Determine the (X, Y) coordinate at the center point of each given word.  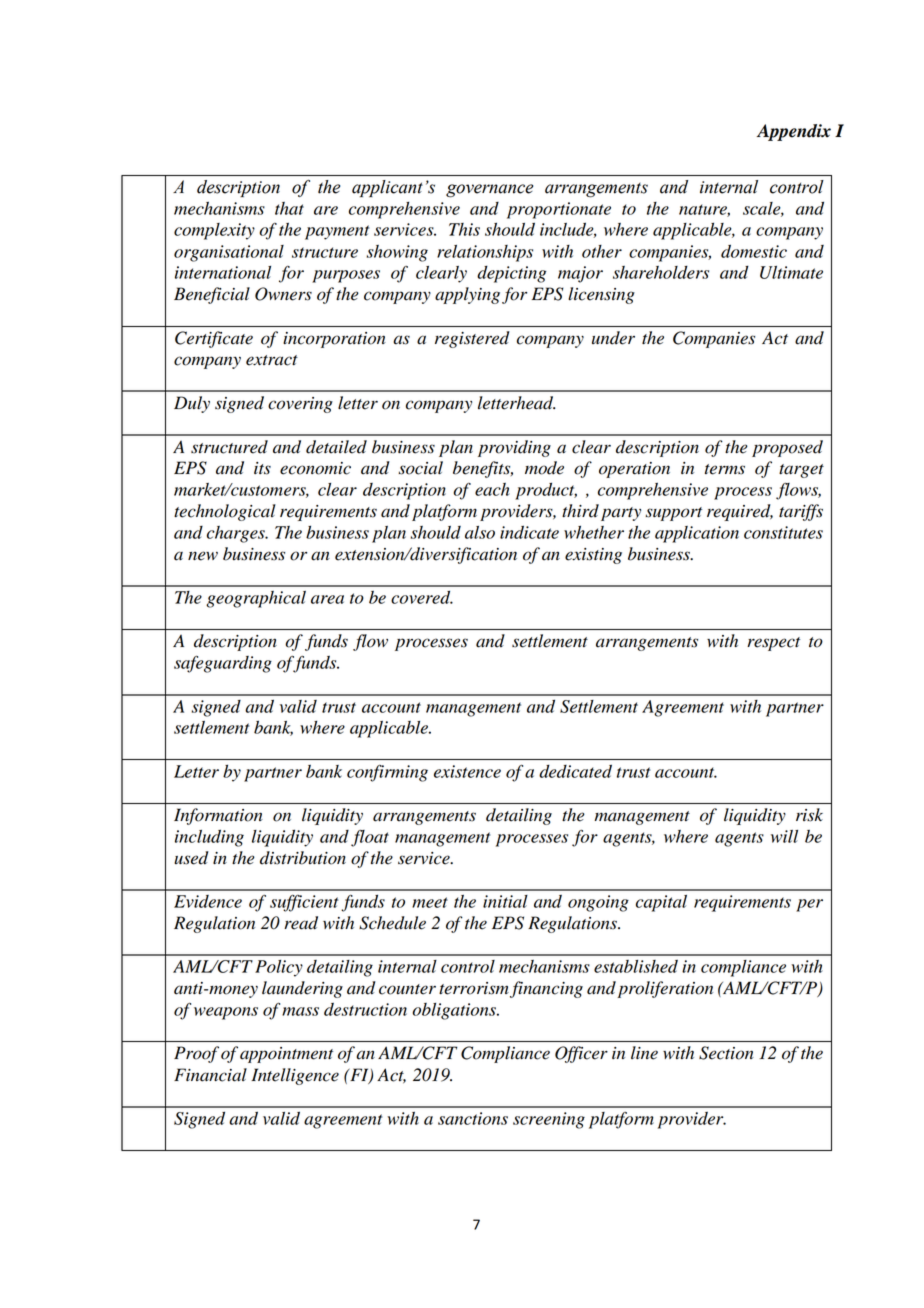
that (289, 208)
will (784, 836)
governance (489, 191)
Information (218, 816)
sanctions (473, 1118)
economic (315, 468)
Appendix (794, 132)
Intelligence (295, 1076)
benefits (483, 469)
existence (467, 771)
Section (726, 1053)
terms (725, 469)
